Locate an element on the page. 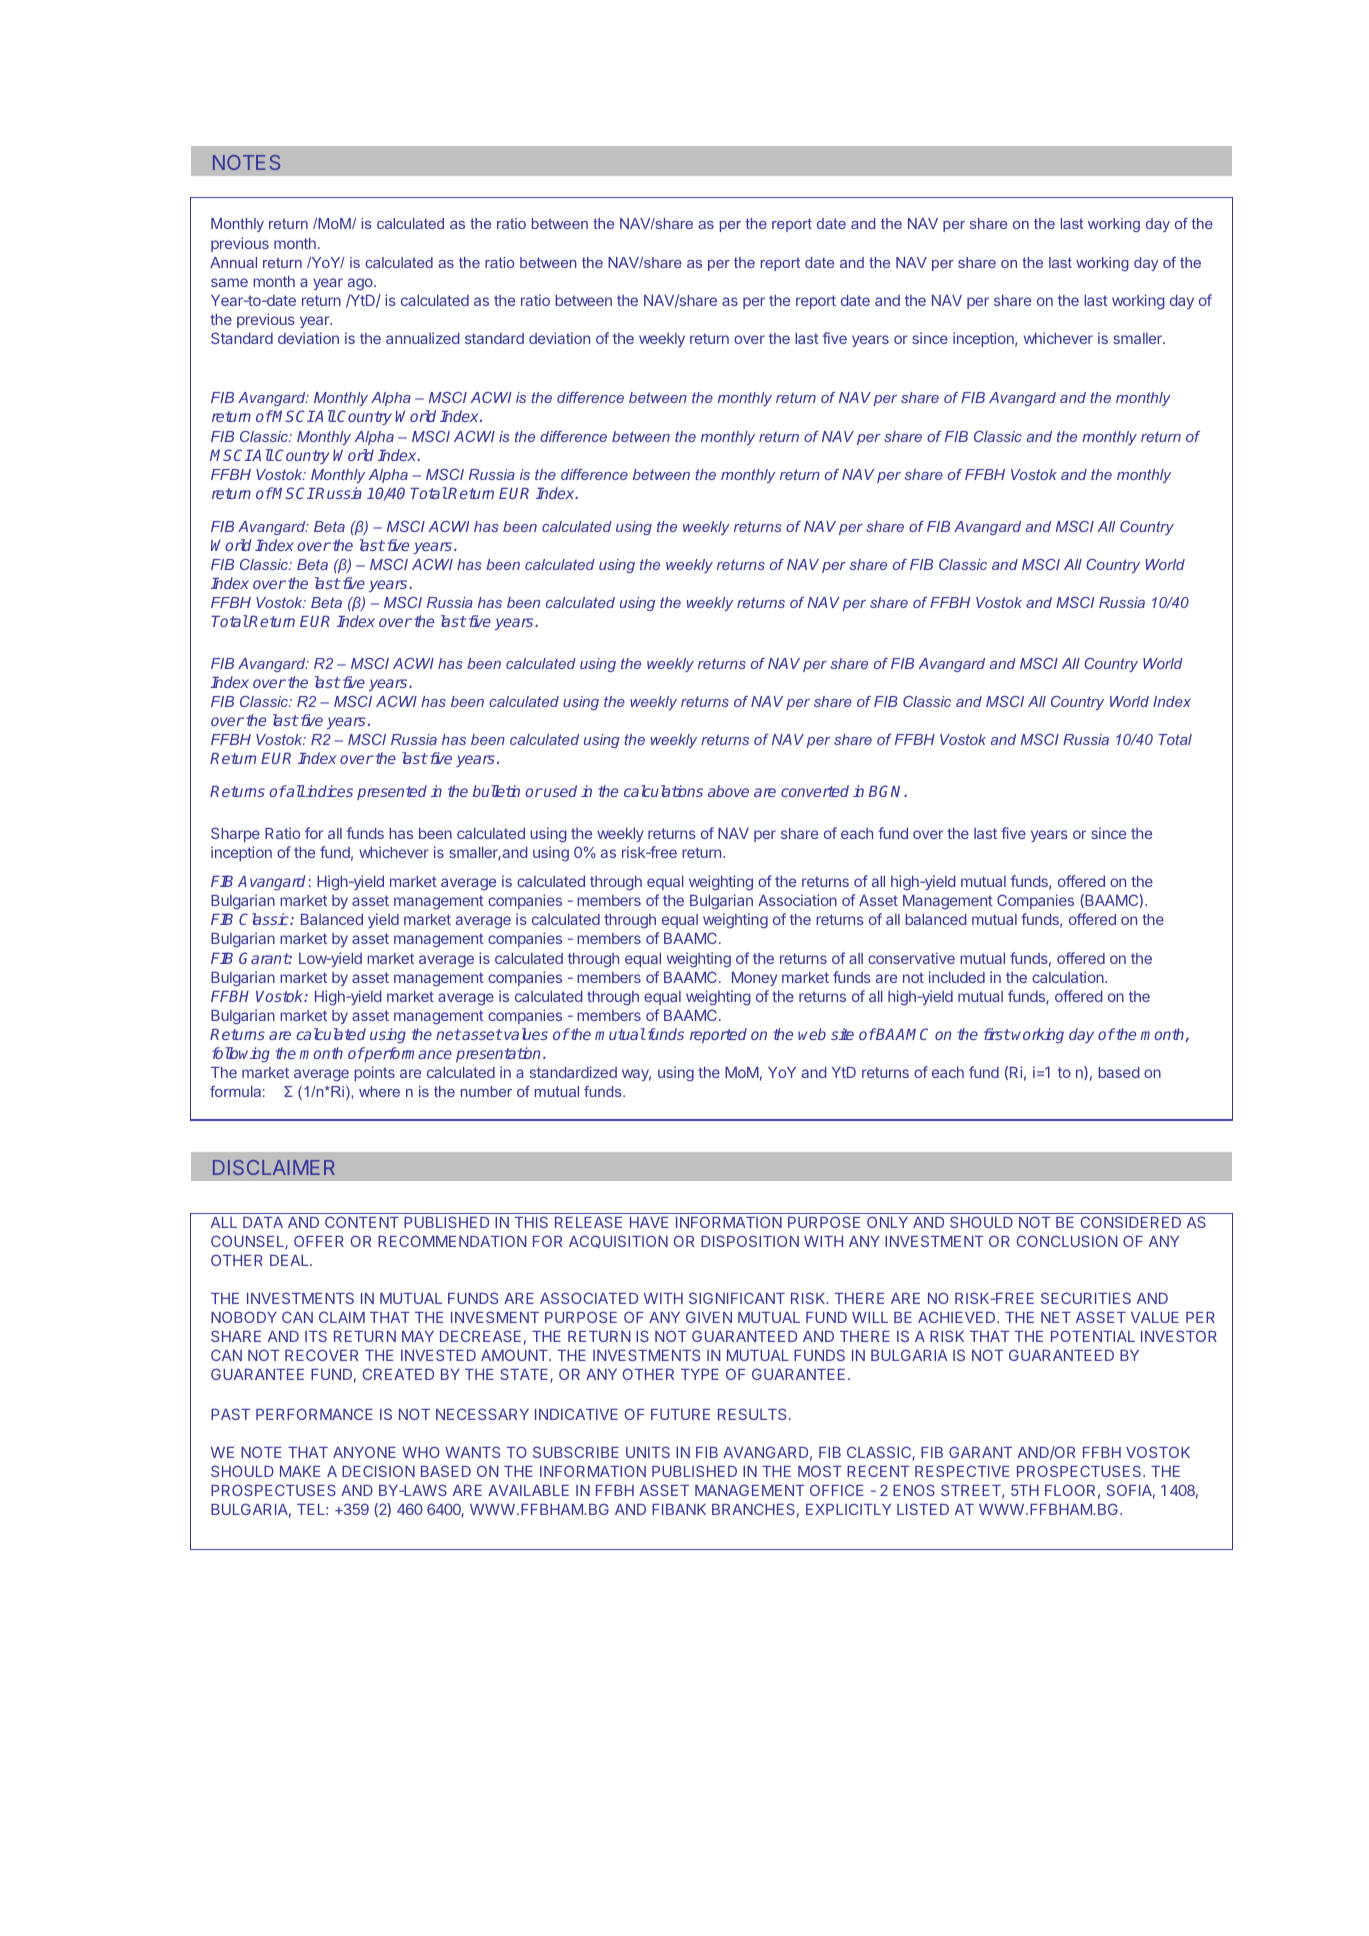  Association is located at coordinates (797, 900).
